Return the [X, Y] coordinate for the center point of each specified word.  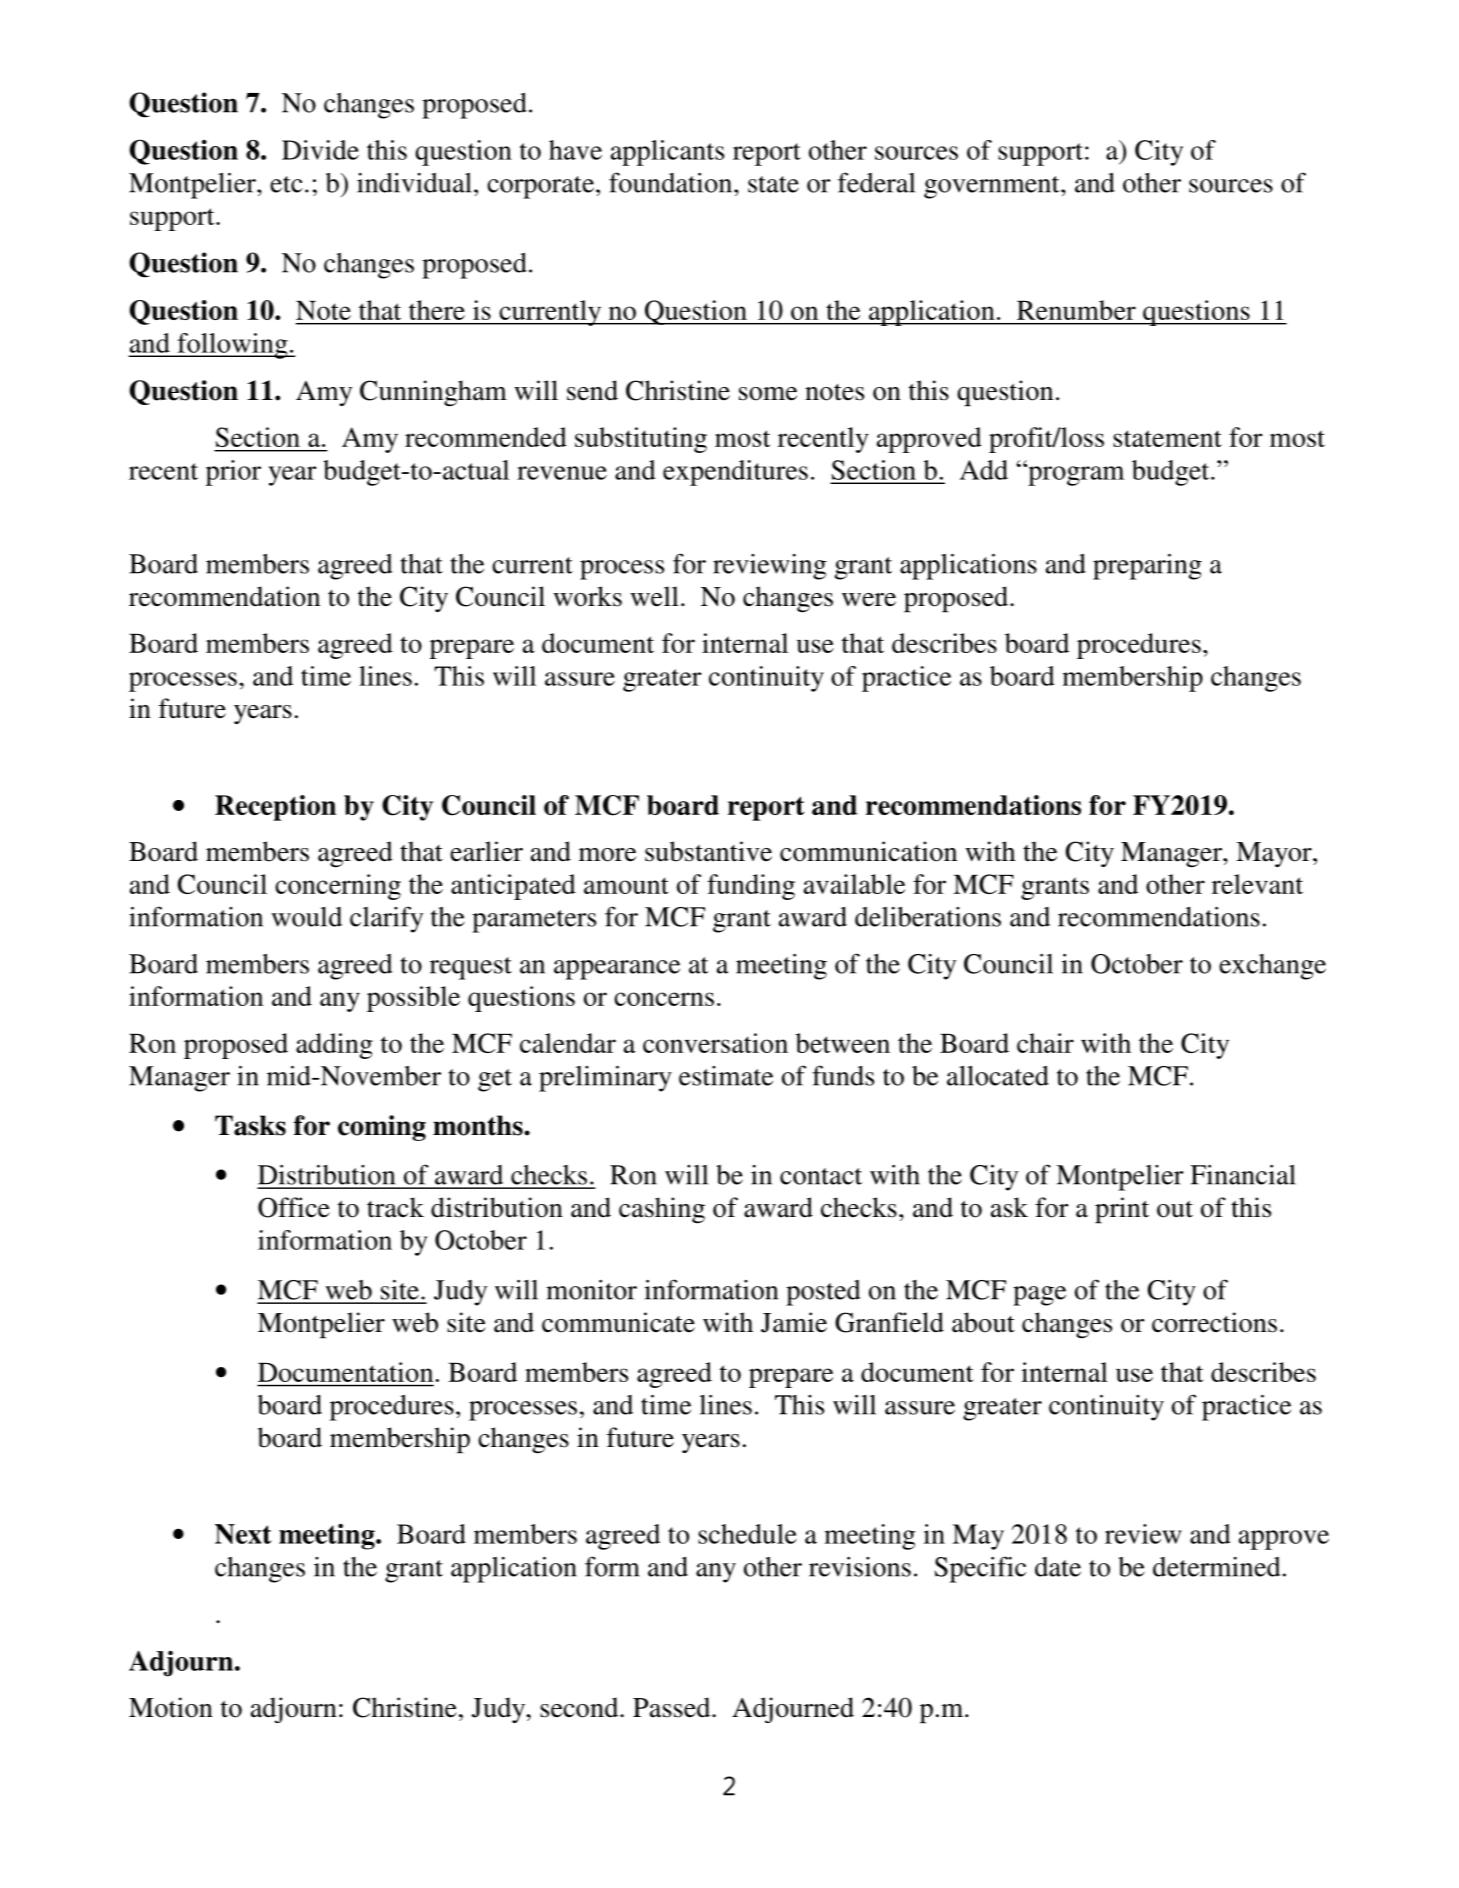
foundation [672, 182]
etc [286, 184]
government [993, 187]
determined [1217, 1567]
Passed [673, 1707]
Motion [171, 1707]
